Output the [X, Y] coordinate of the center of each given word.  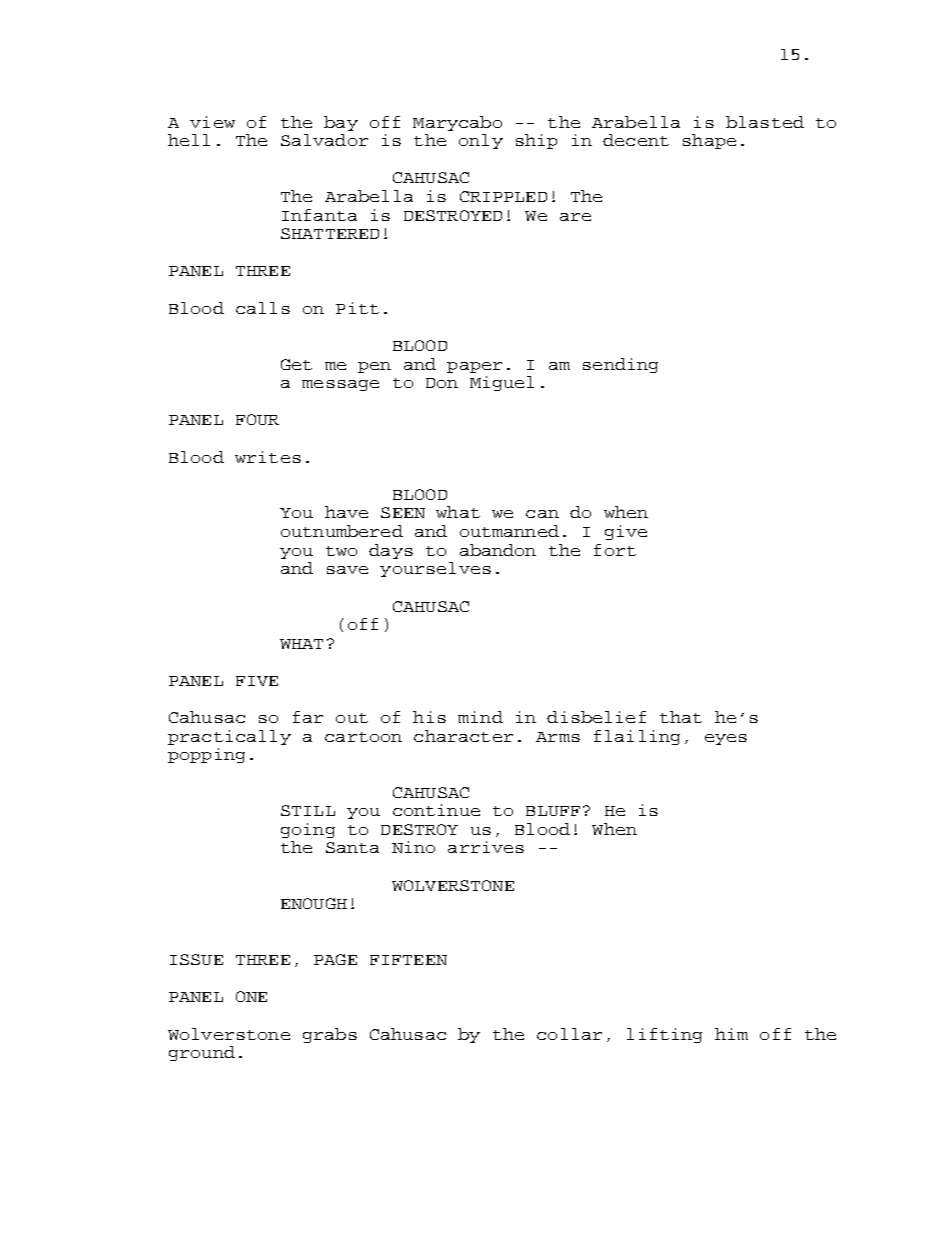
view [212, 122]
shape [709, 141]
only [481, 141]
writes [268, 457]
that [681, 717]
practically [229, 737]
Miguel [502, 383]
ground [202, 1053]
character [463, 736]
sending [620, 365]
